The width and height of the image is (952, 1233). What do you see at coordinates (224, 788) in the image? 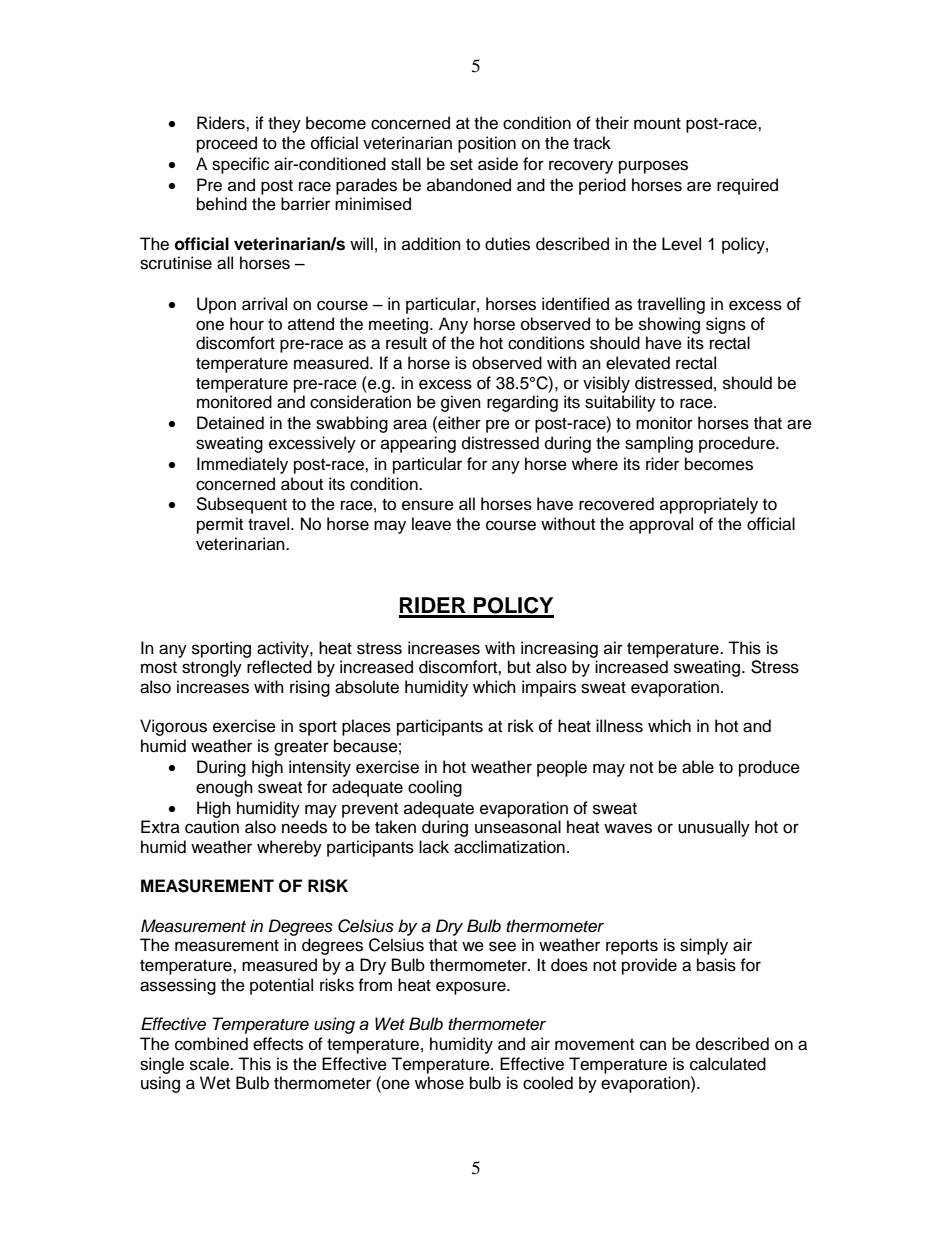
I see `enough` at bounding box center [224, 788].
